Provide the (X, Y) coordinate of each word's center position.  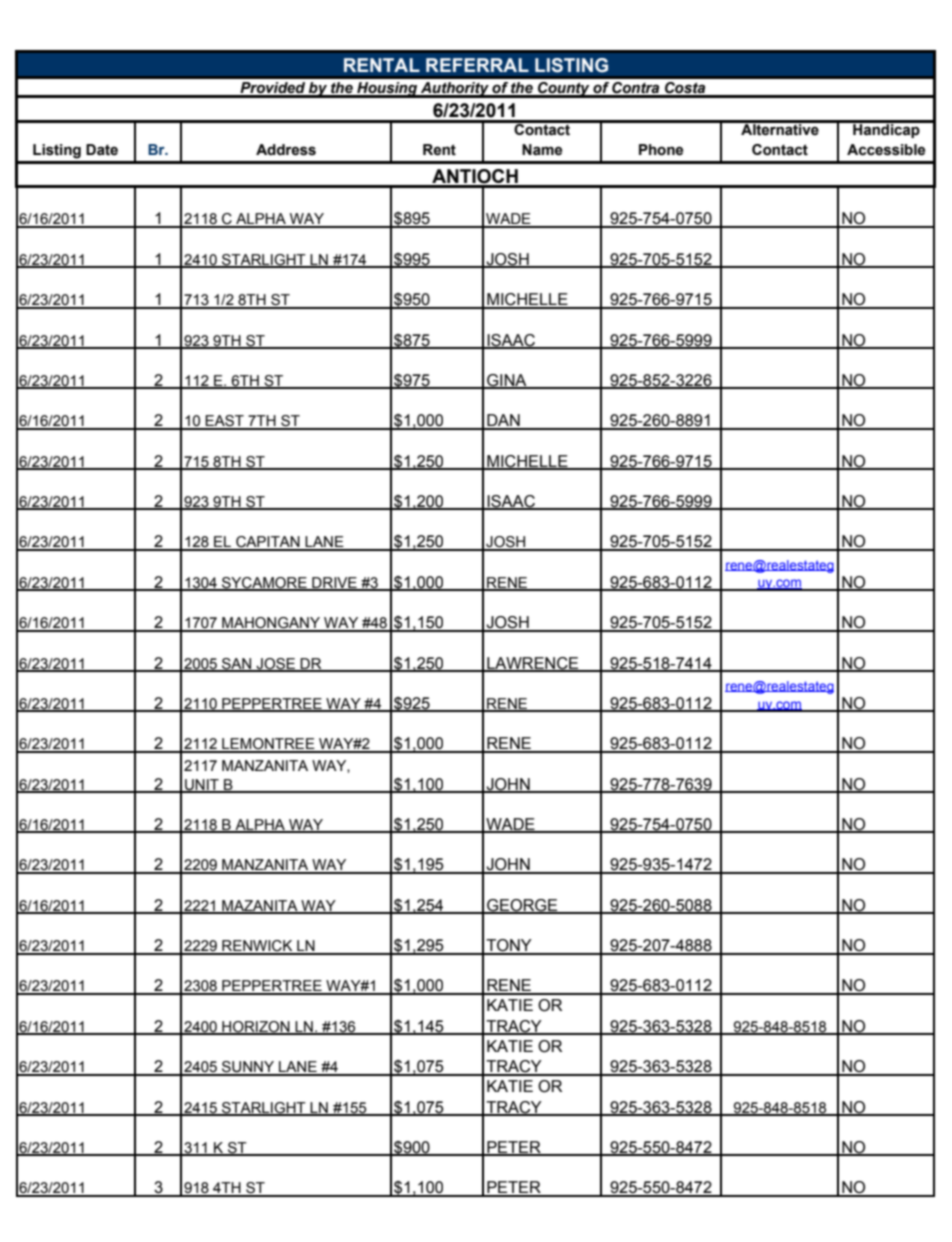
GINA (507, 381)
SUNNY (248, 1068)
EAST (225, 422)
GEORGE (522, 906)
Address (286, 150)
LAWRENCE (533, 664)
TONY (509, 946)
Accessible (886, 150)
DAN (503, 421)
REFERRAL (477, 65)
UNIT (202, 785)
